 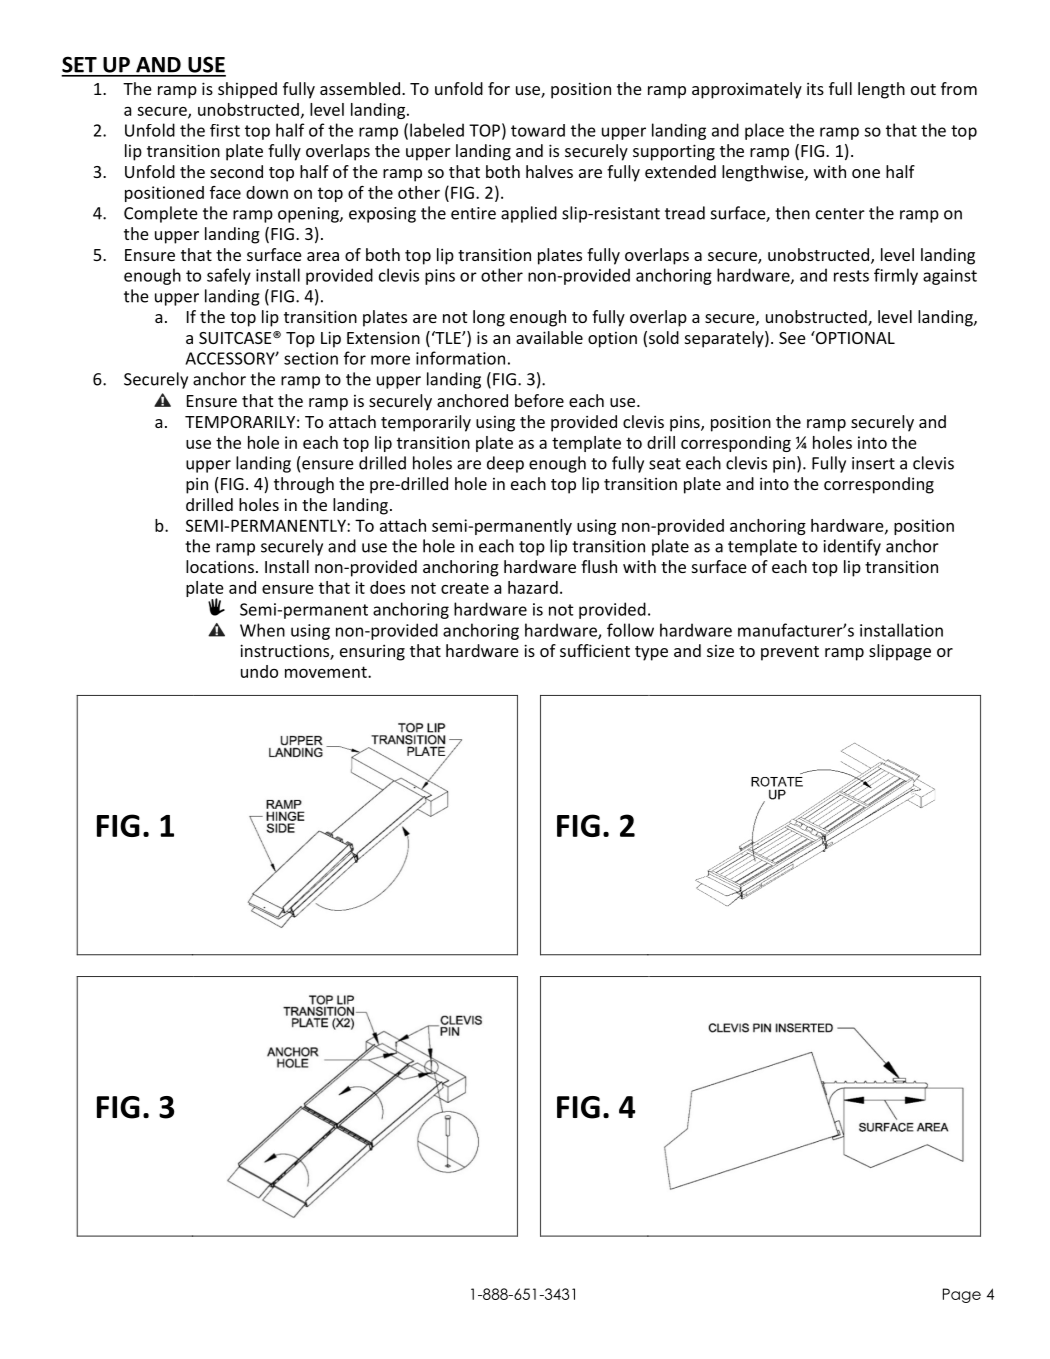 I want to click on sufficient, so click(x=595, y=650).
